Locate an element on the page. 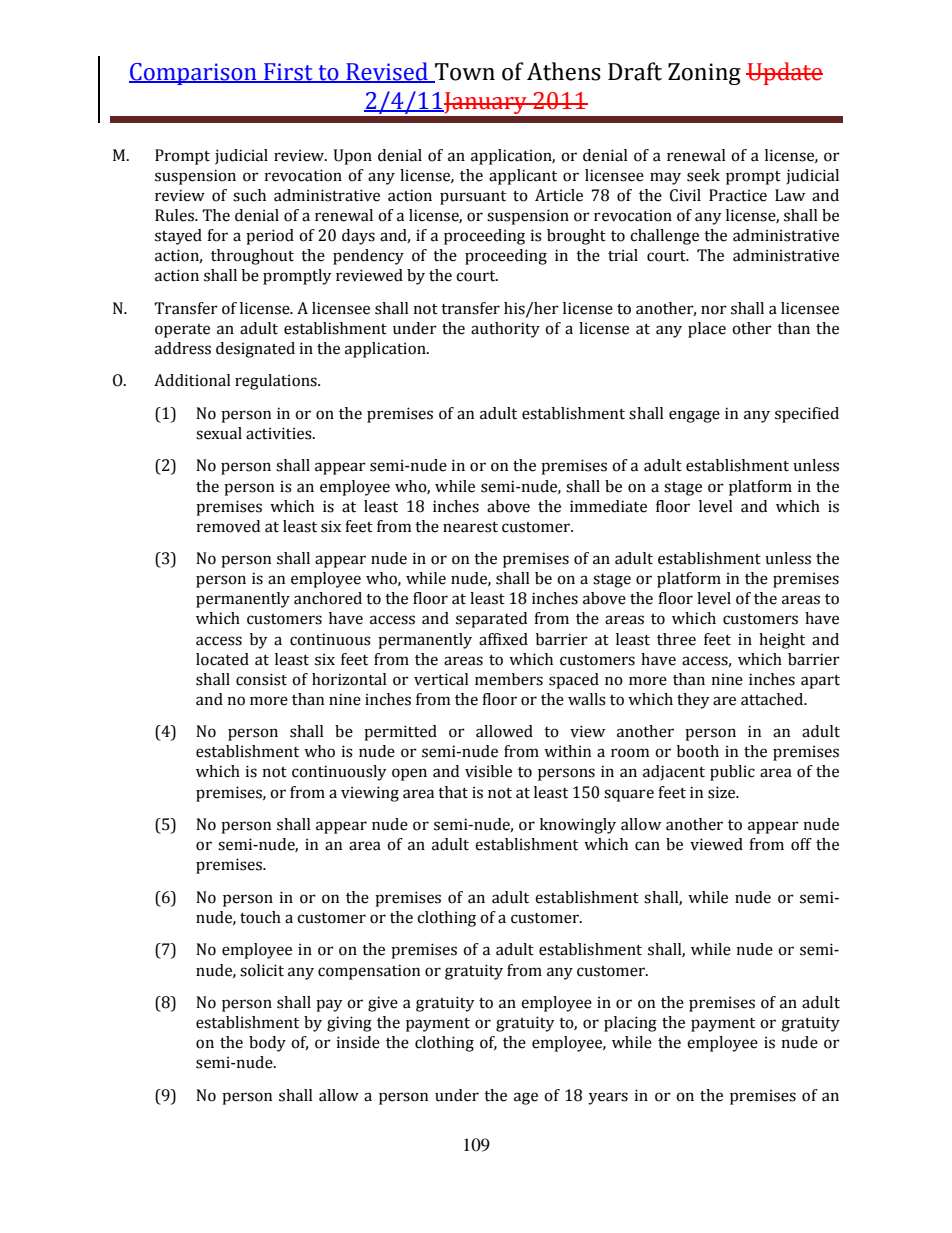 This image has height=1233, width=952. consist is located at coordinates (261, 679).
